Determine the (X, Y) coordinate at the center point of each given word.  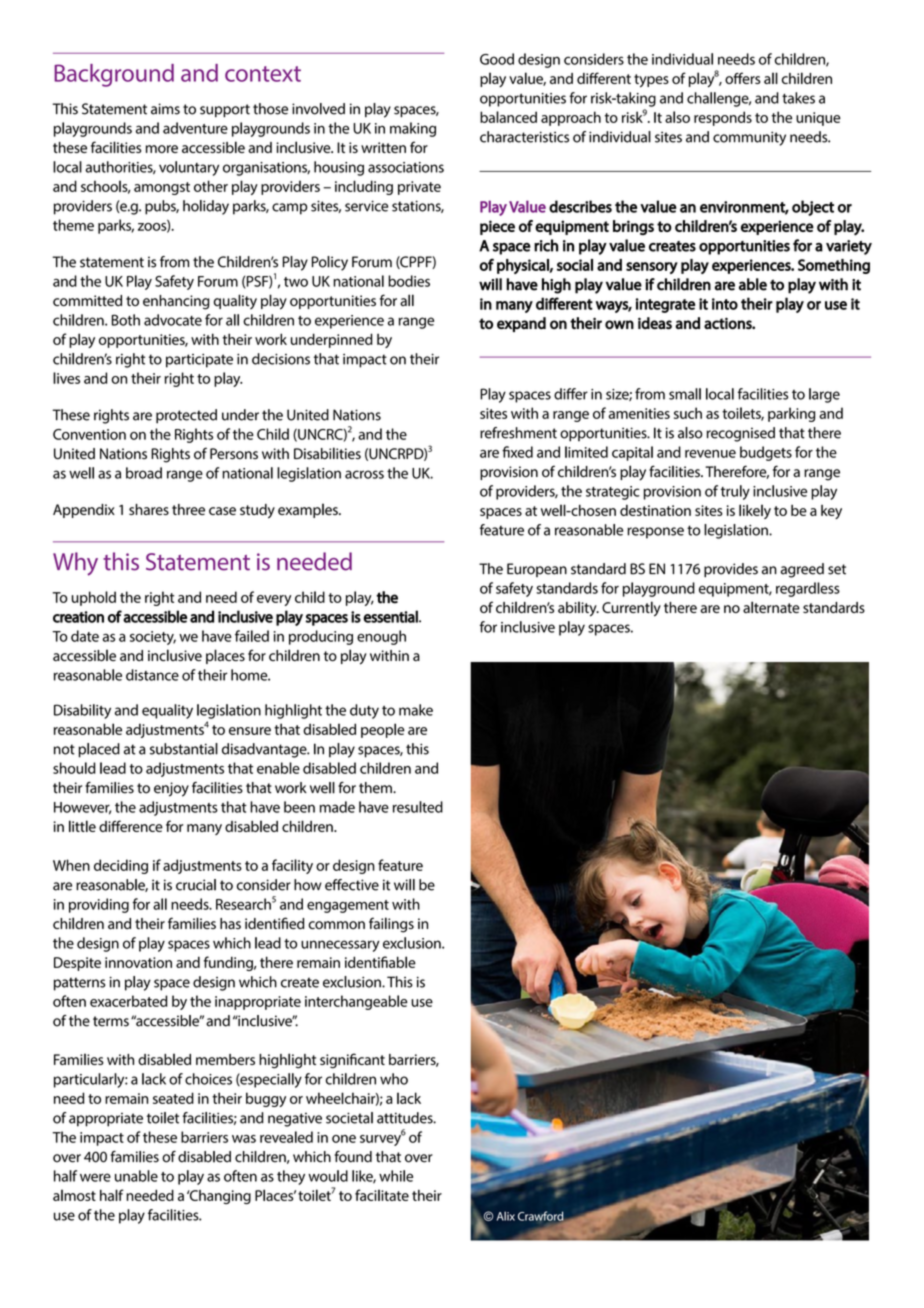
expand (521, 324)
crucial (196, 885)
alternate (771, 607)
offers (742, 78)
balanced (508, 117)
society (153, 638)
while (396, 1176)
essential (391, 616)
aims (165, 109)
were (95, 1177)
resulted (418, 807)
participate (199, 361)
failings (391, 925)
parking (791, 414)
